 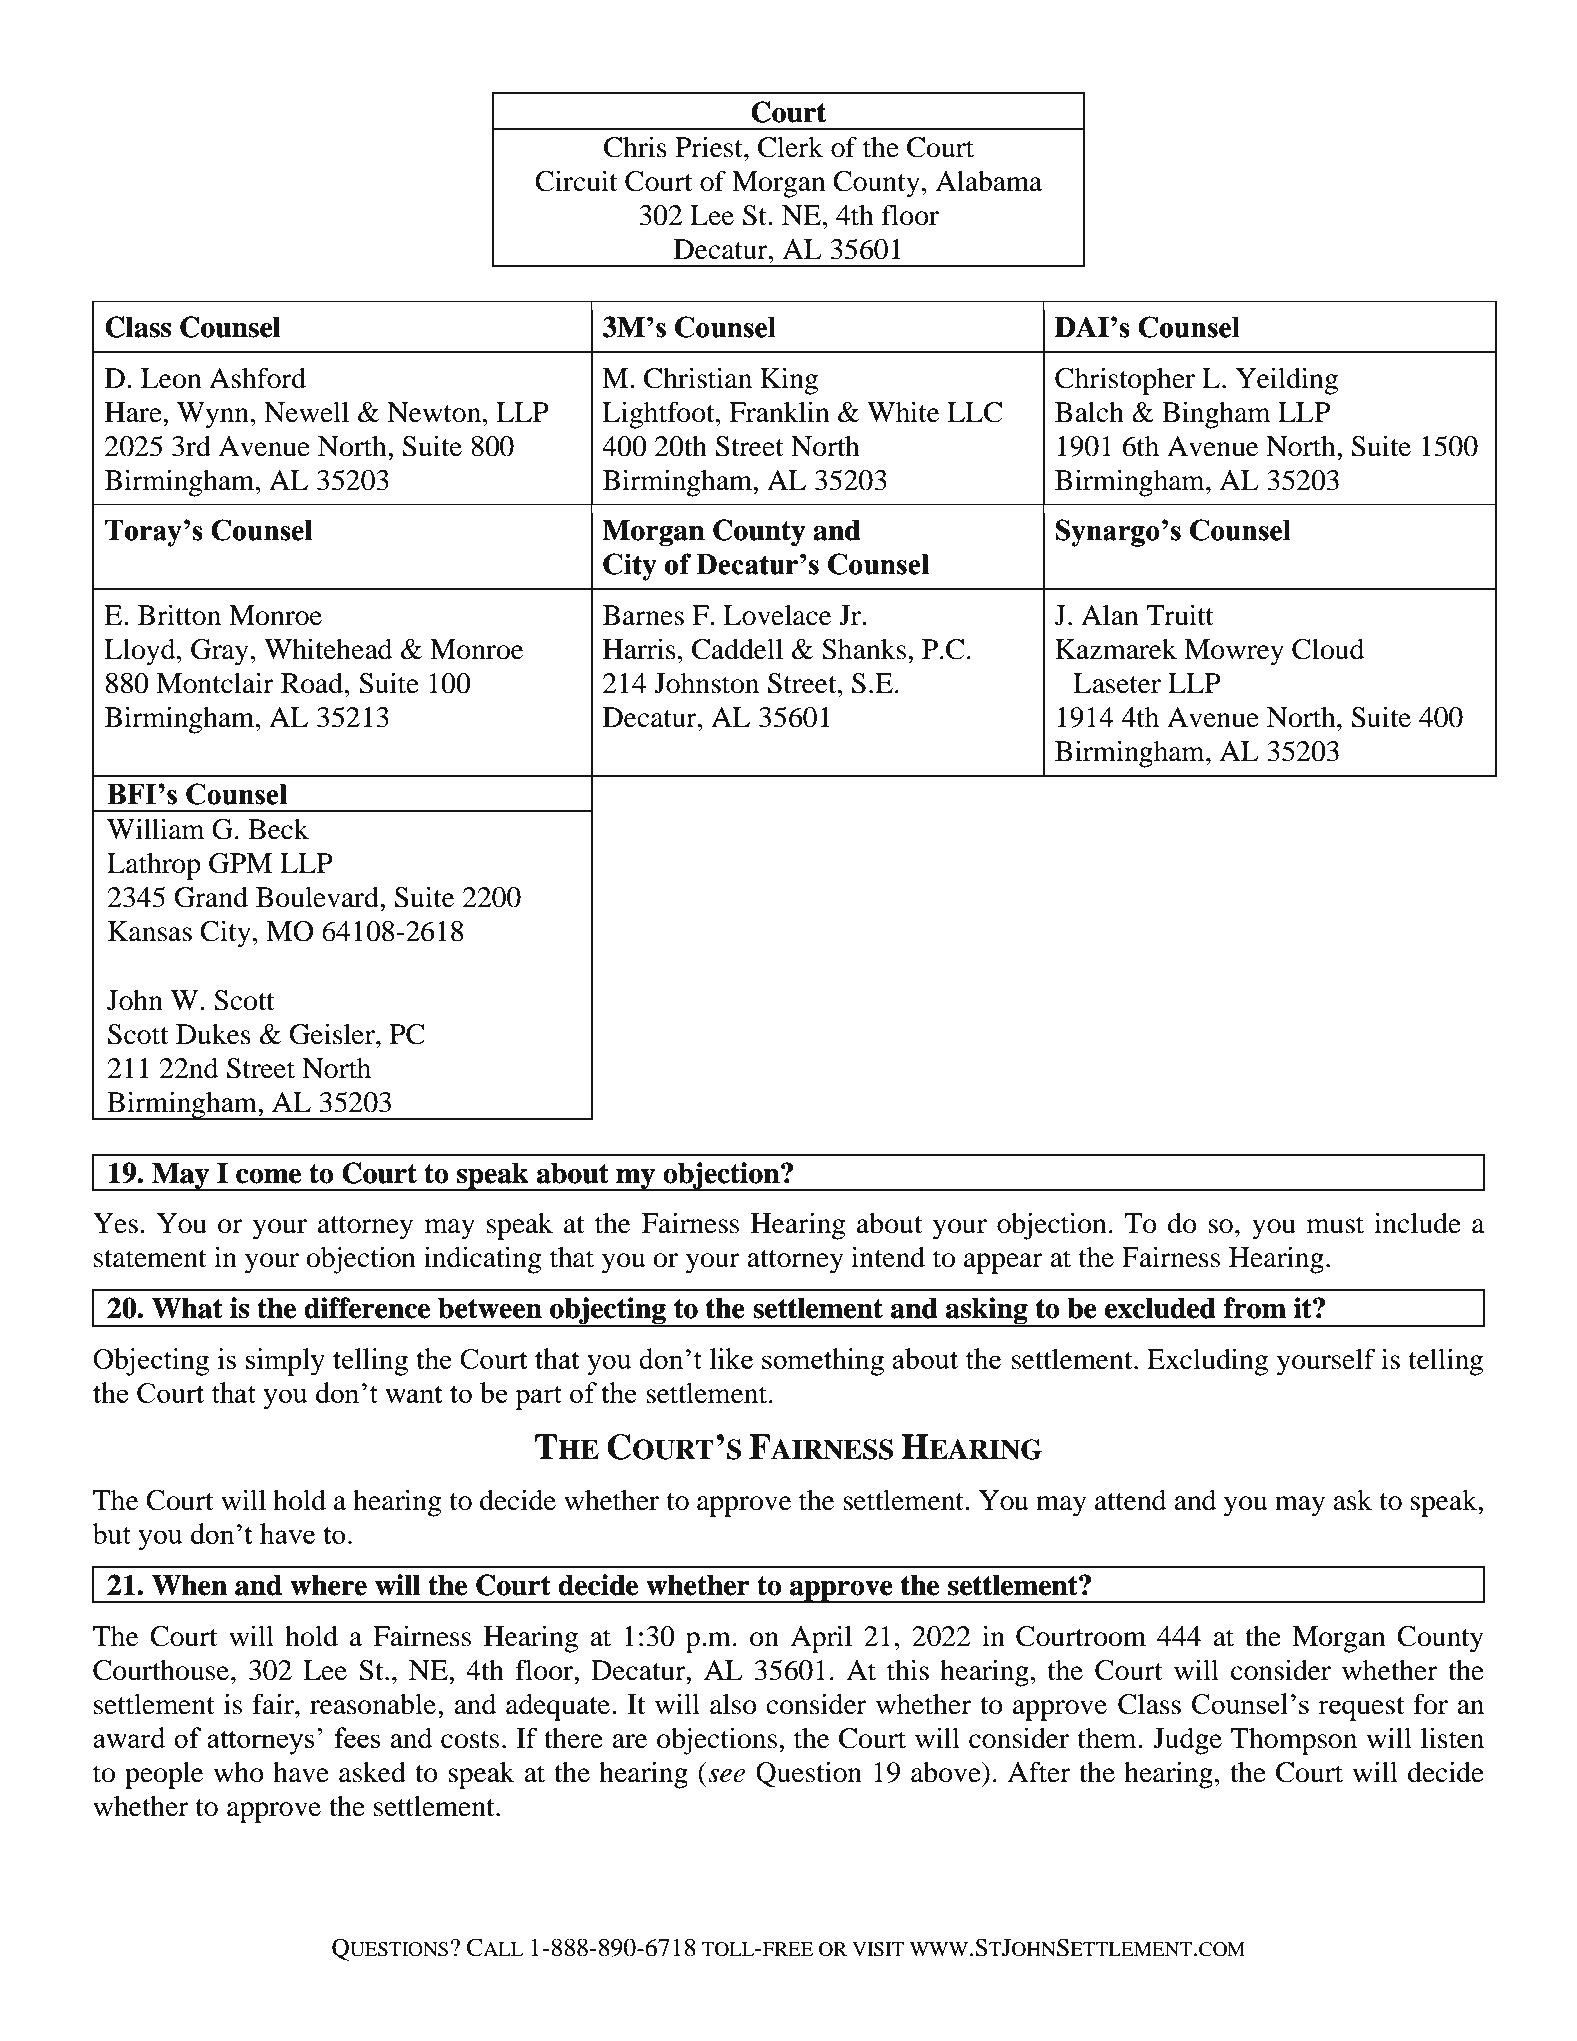 I want to click on Alabama, so click(x=988, y=181).
